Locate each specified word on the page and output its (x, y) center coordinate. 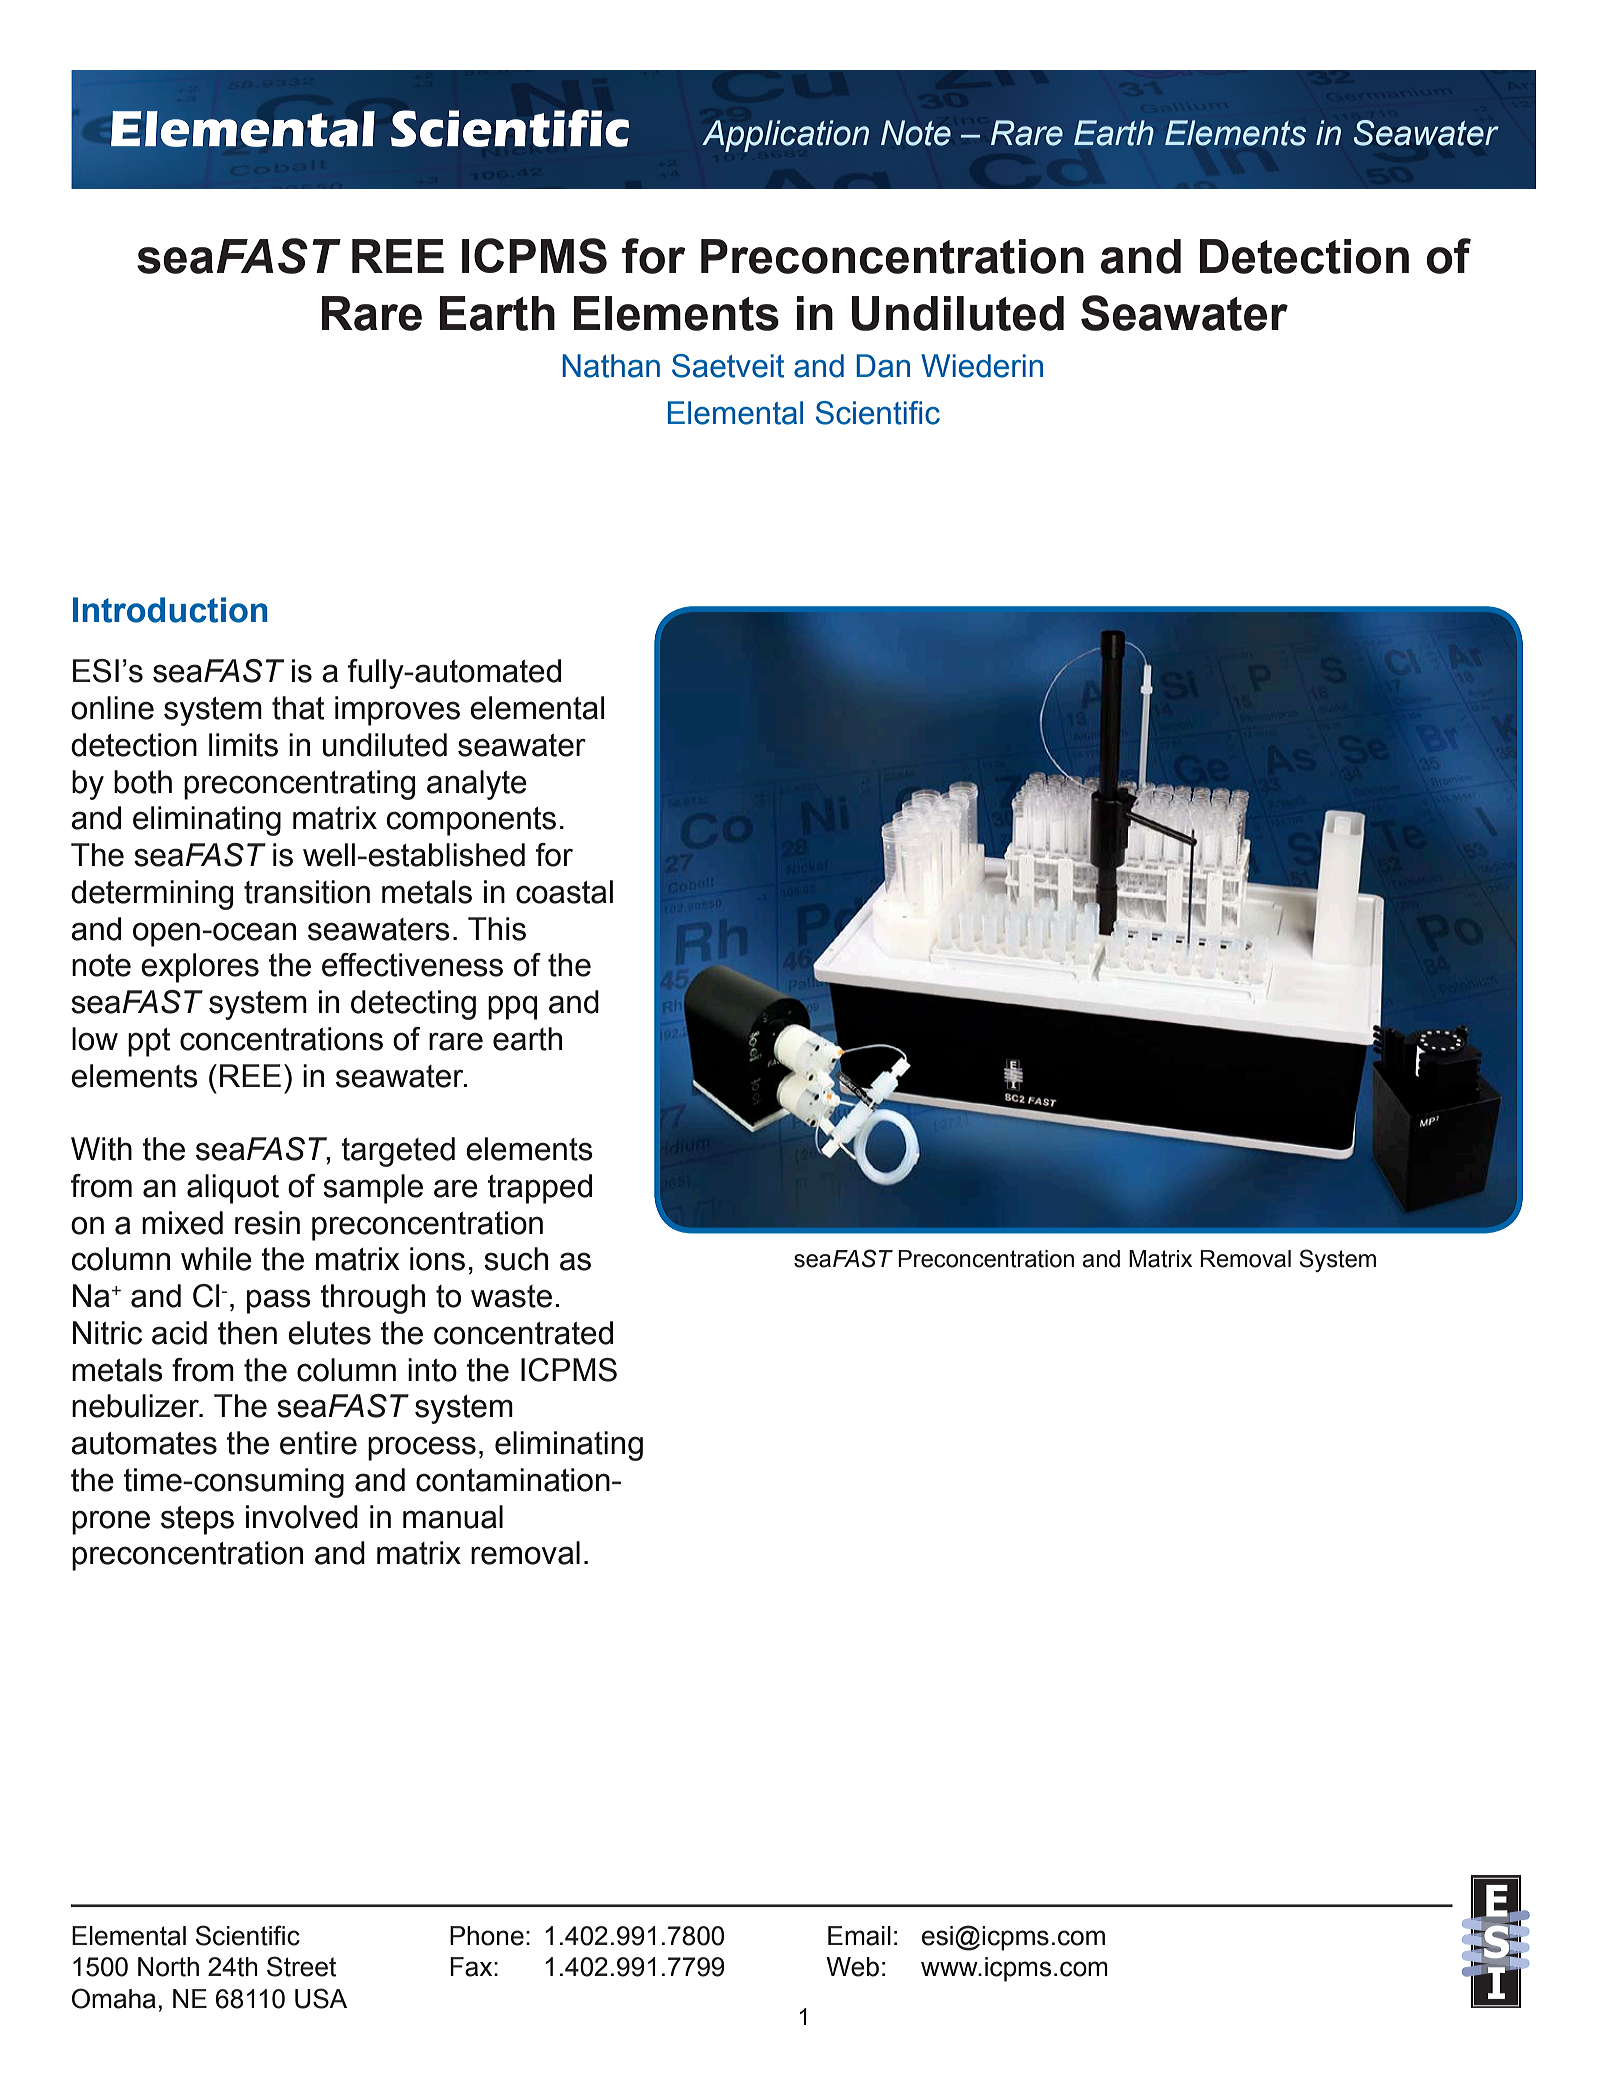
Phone (487, 1936)
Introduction (170, 610)
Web (852, 1967)
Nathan (611, 366)
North (168, 1967)
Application (785, 136)
